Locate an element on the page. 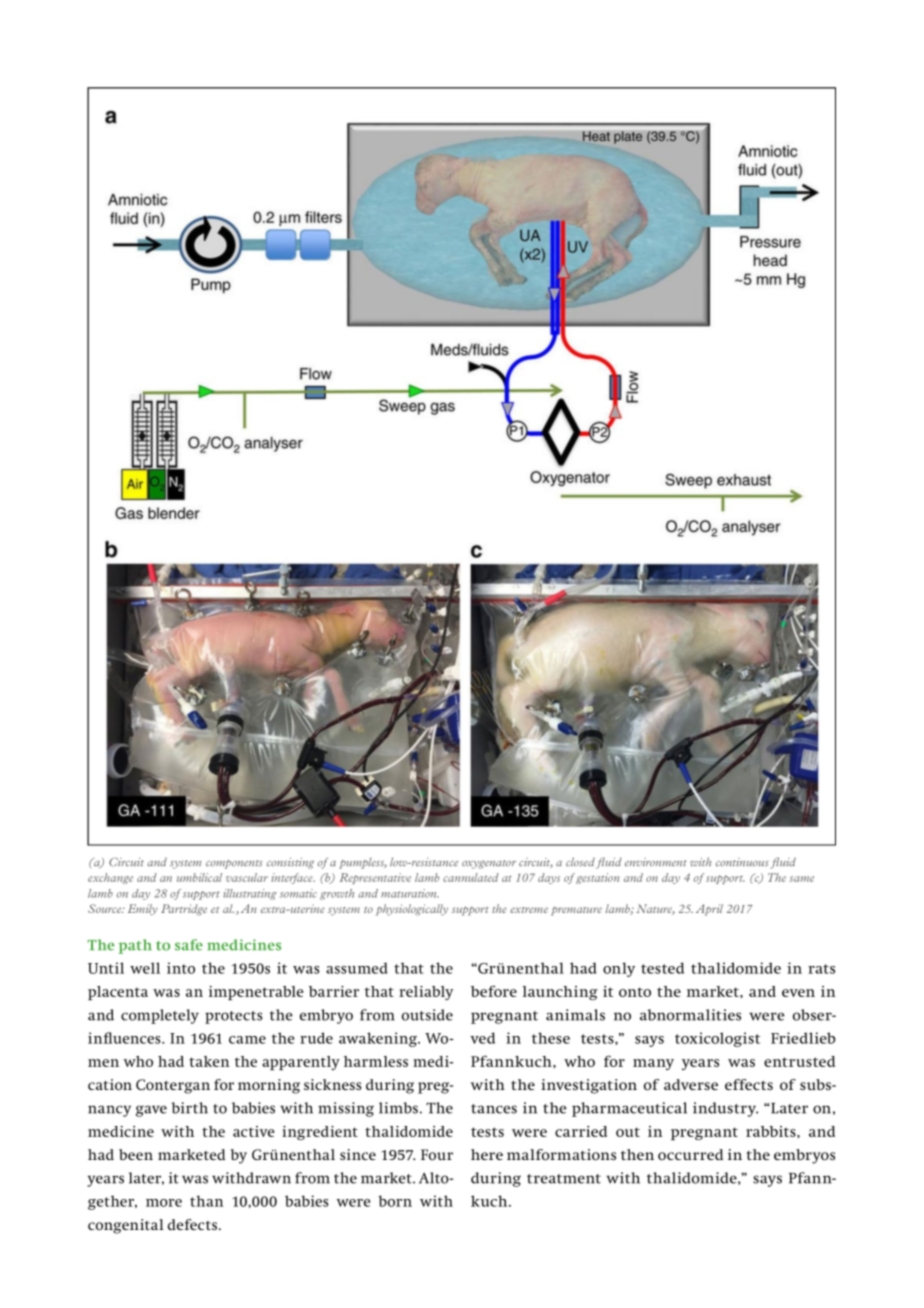  industry is located at coordinates (725, 1109).
